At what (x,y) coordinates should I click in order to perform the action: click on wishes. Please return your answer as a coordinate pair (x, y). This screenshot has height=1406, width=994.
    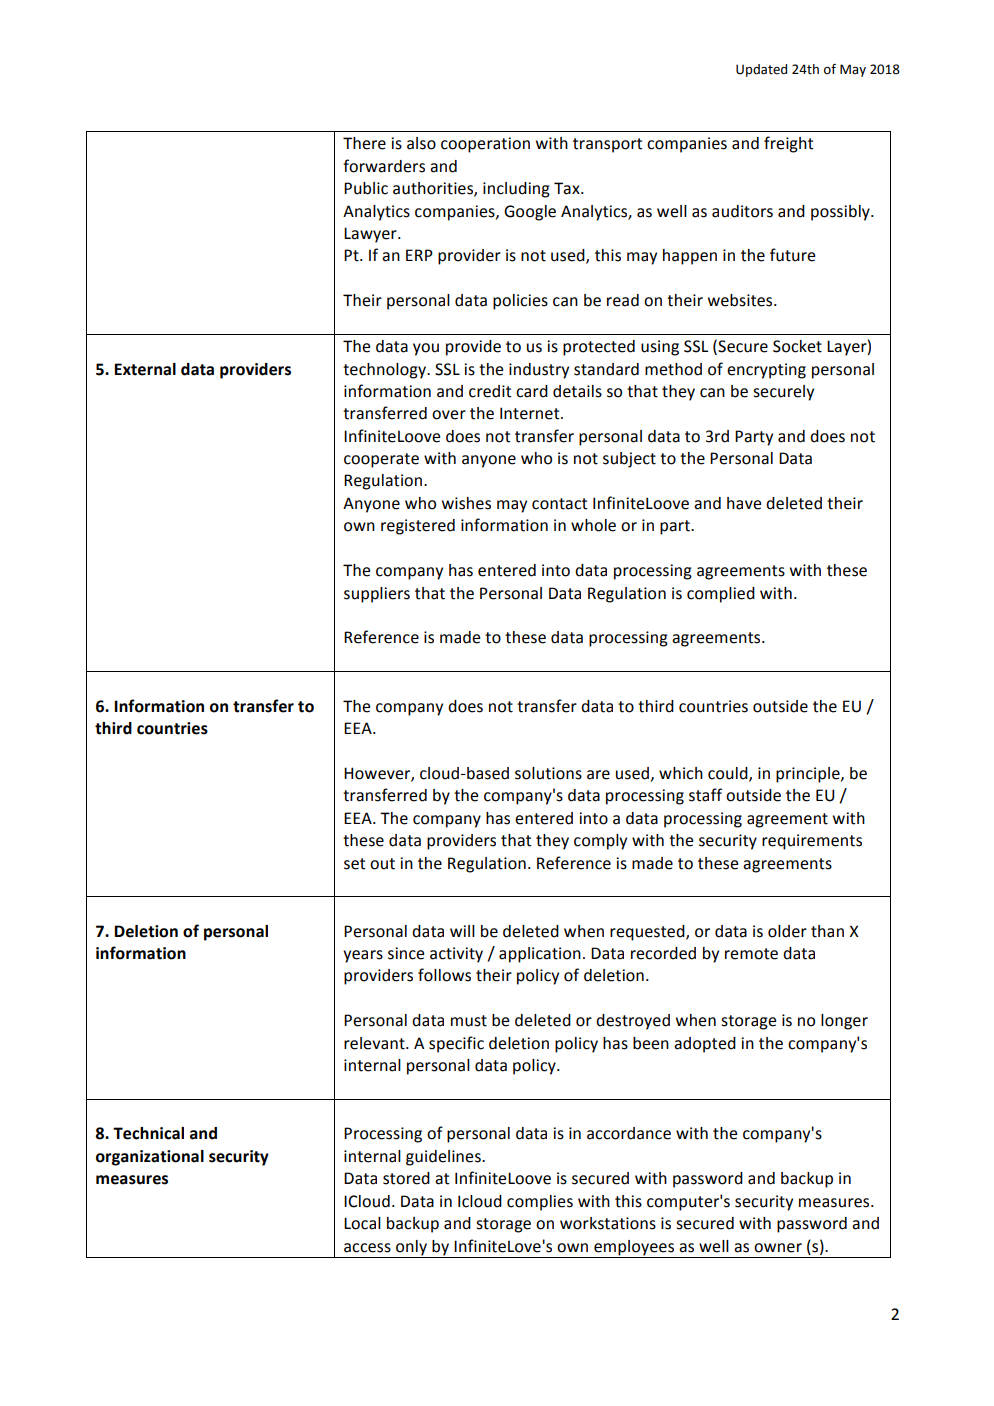
    Looking at the image, I should click on (466, 503).
